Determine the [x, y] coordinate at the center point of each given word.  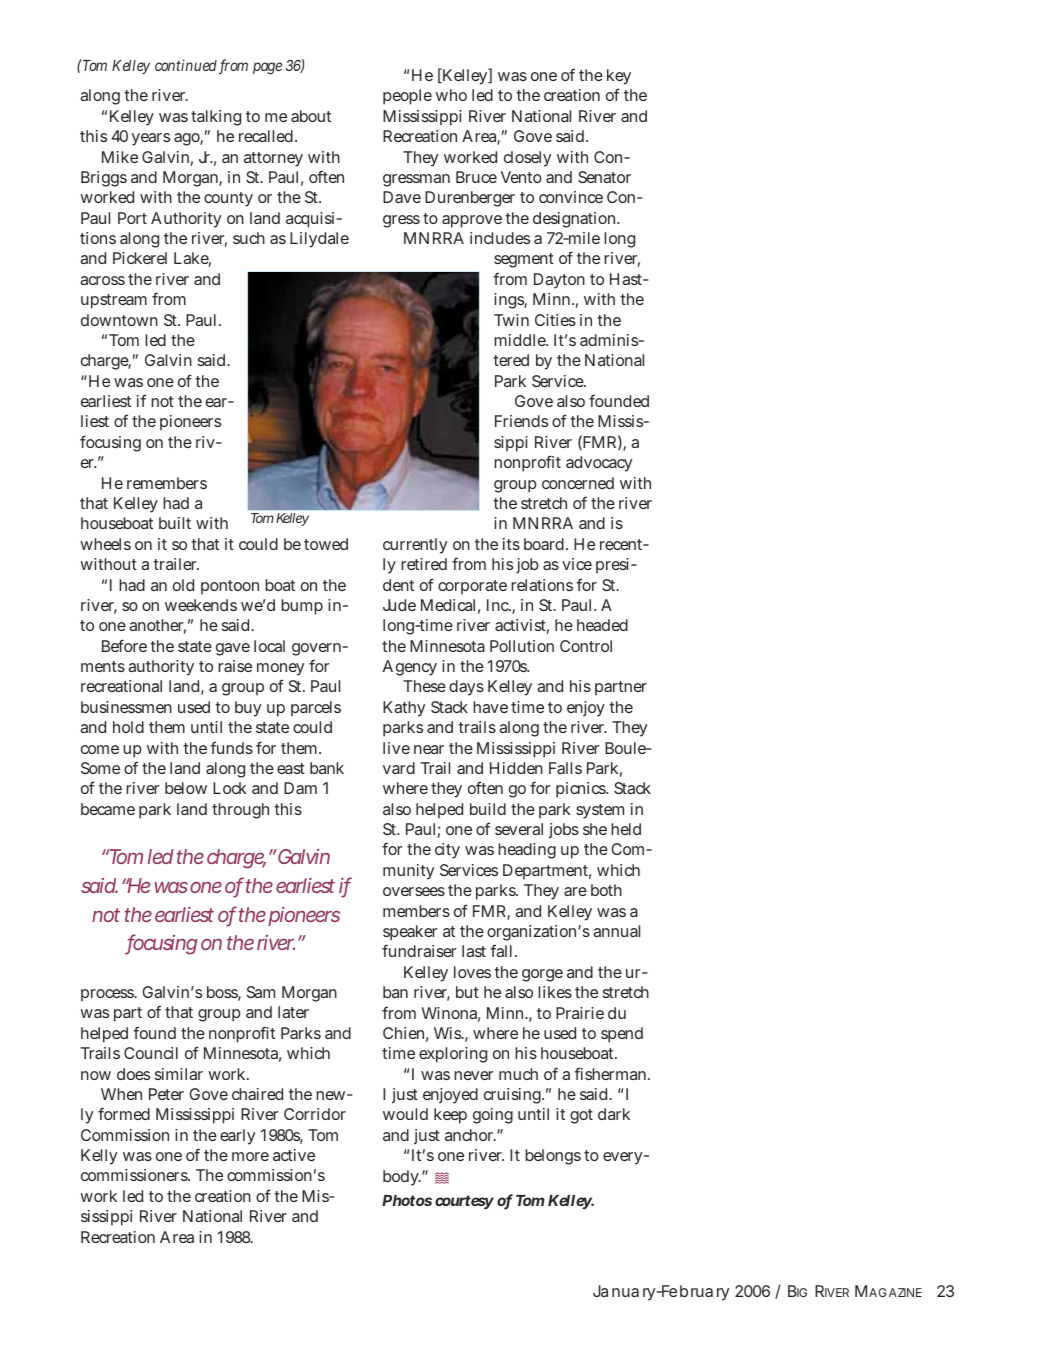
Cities [555, 320]
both [606, 890]
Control [586, 646]
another [157, 626]
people [407, 97]
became [108, 809]
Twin [511, 320]
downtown [119, 320]
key [619, 77]
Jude [399, 605]
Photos [407, 1200]
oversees [414, 891]
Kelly [99, 1157]
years [151, 139]
